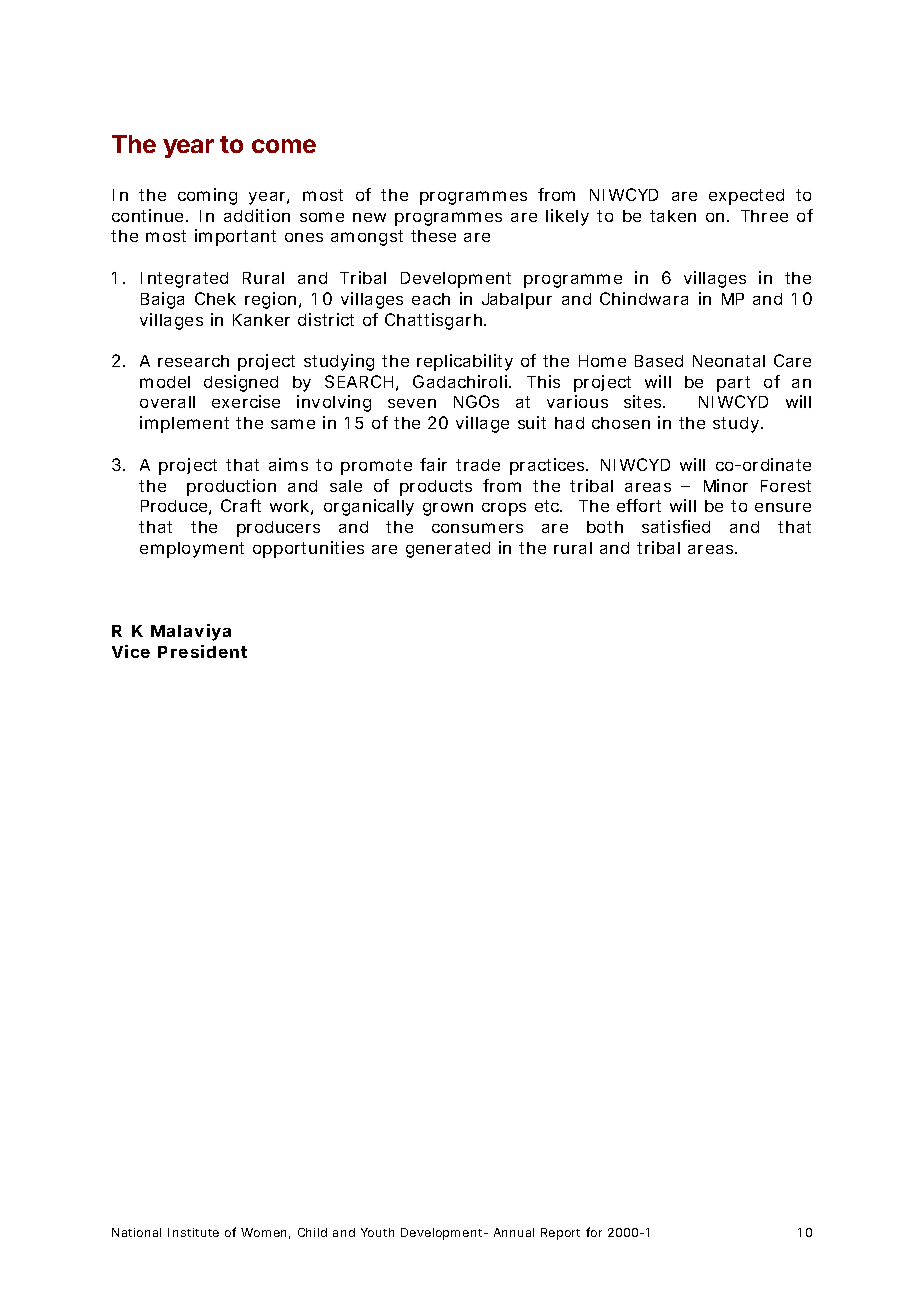 The height and width of the screenshot is (1308, 924). I want to click on satisfied, so click(676, 526).
